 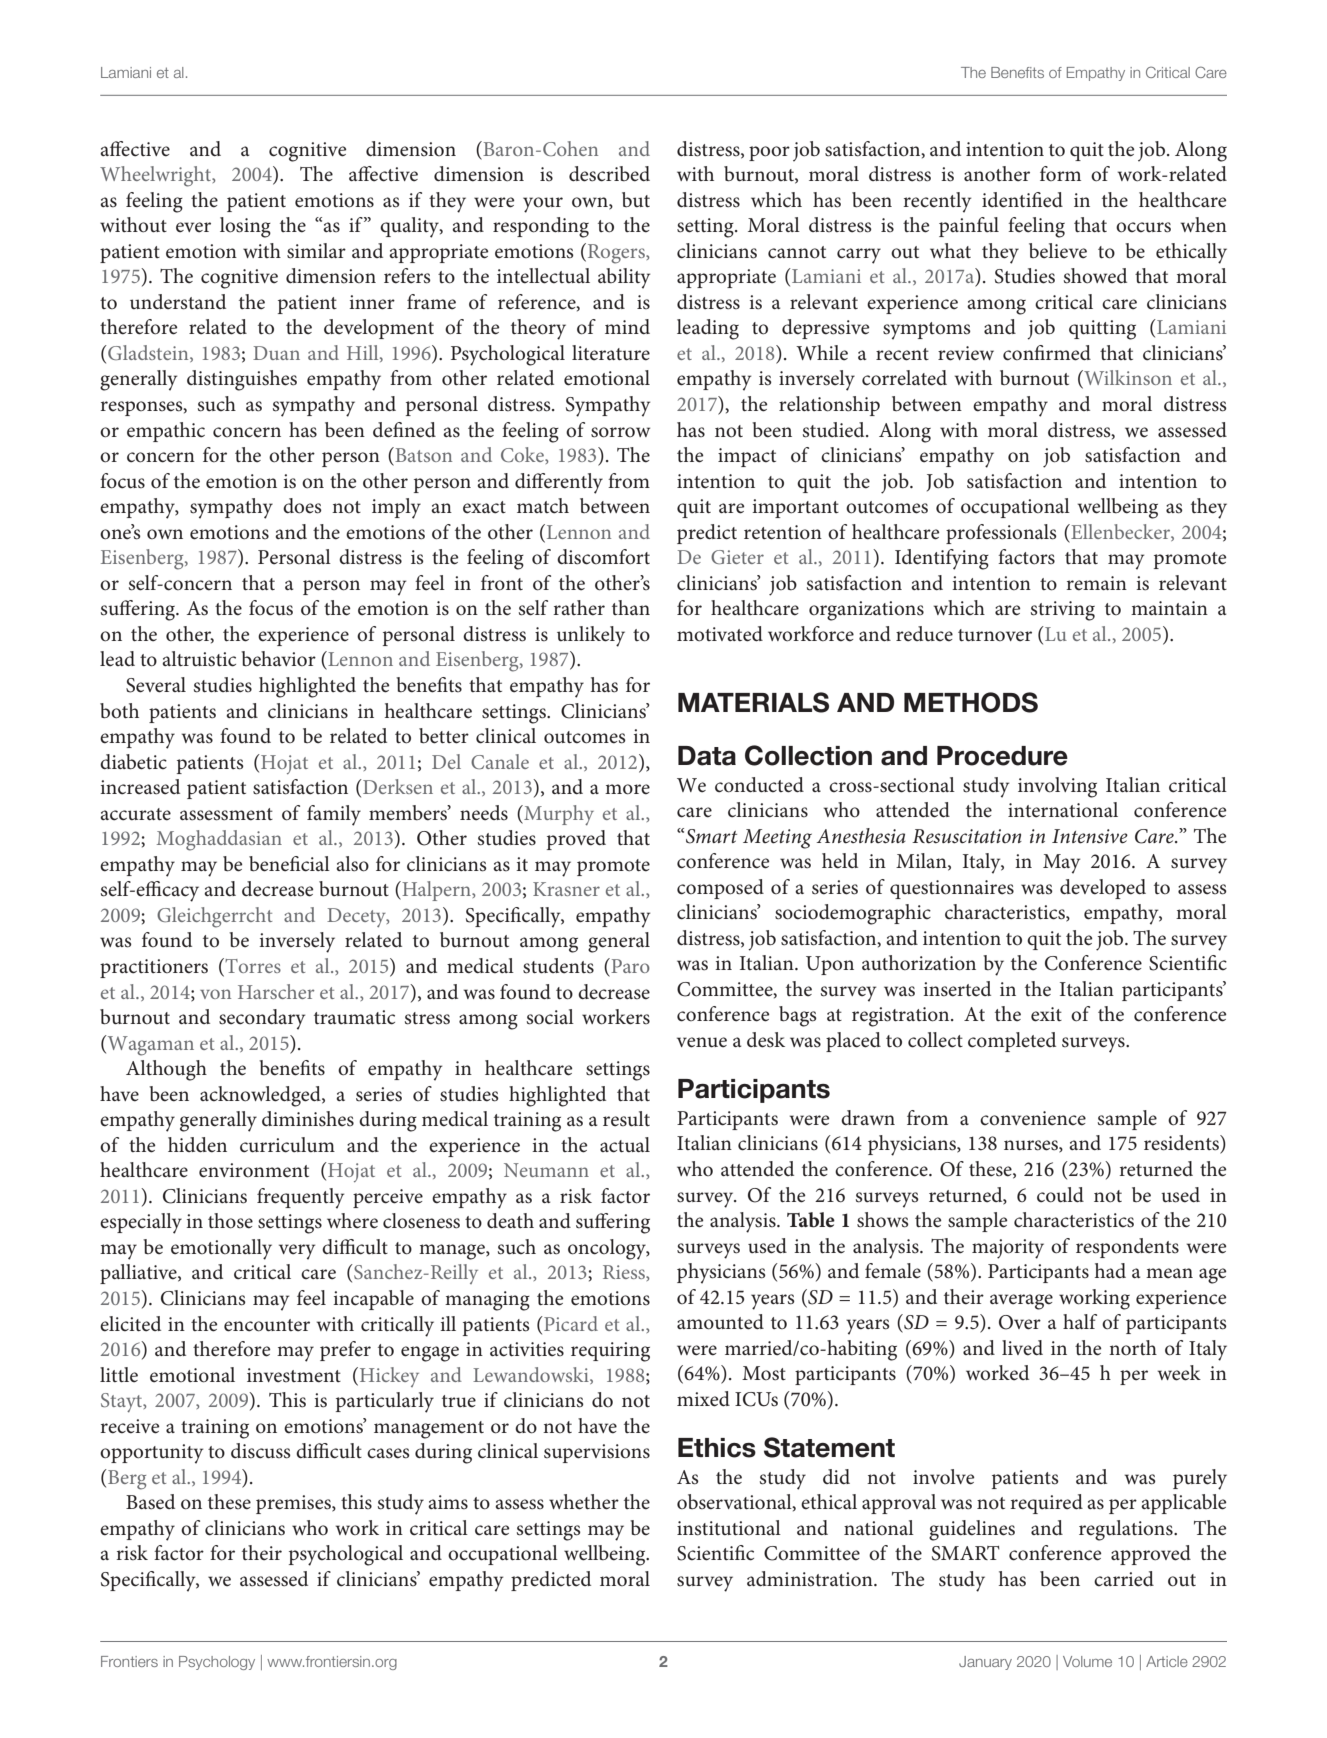 I want to click on form, so click(x=1060, y=173).
